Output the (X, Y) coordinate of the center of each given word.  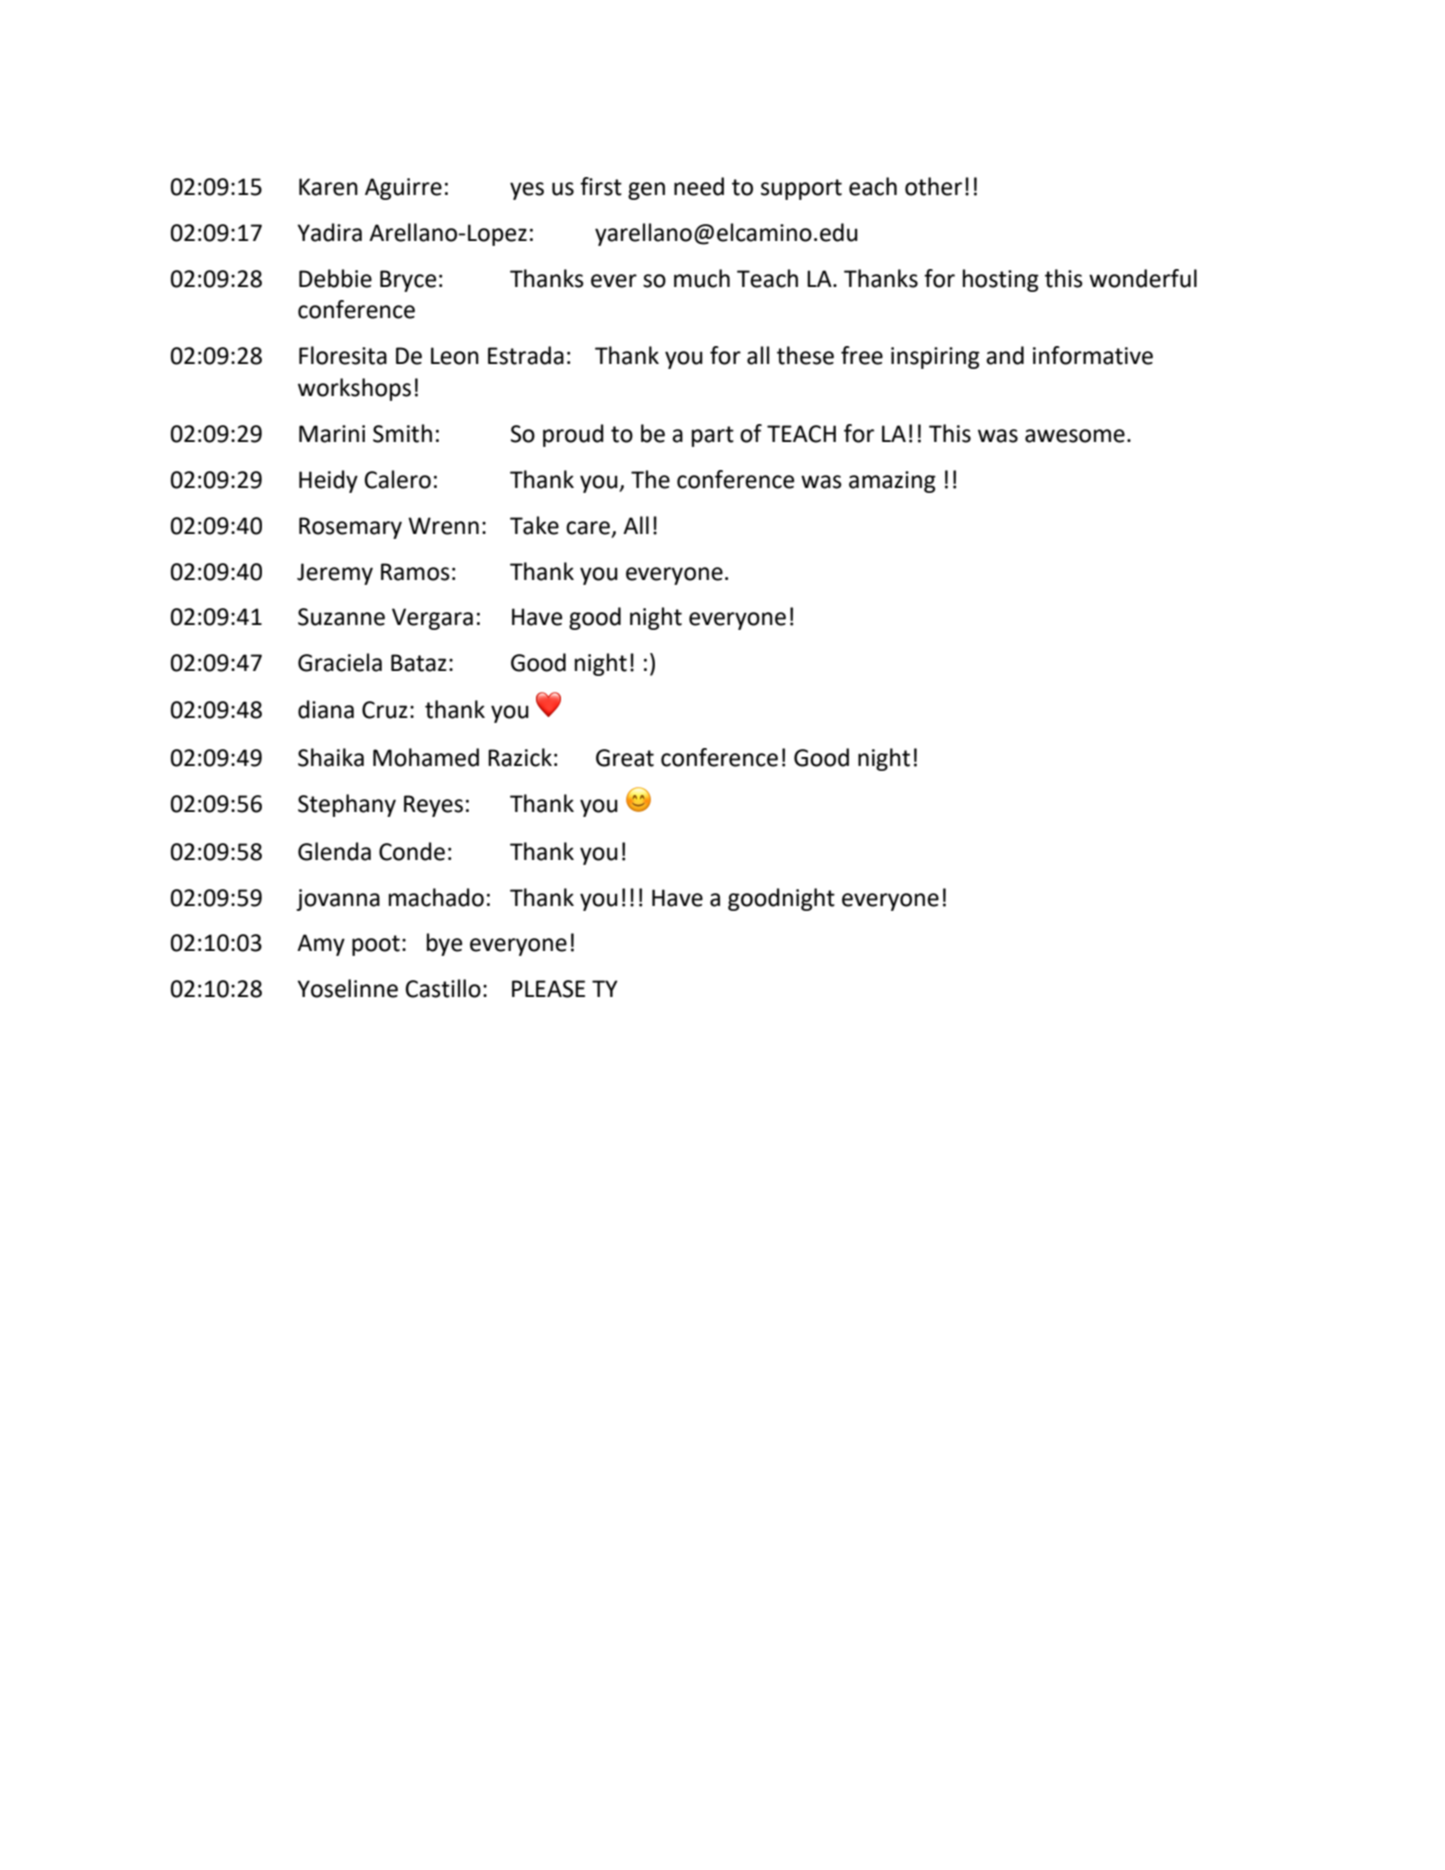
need (699, 186)
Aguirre (403, 189)
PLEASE (548, 989)
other (933, 186)
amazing (892, 482)
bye (444, 944)
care (588, 528)
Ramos (415, 572)
